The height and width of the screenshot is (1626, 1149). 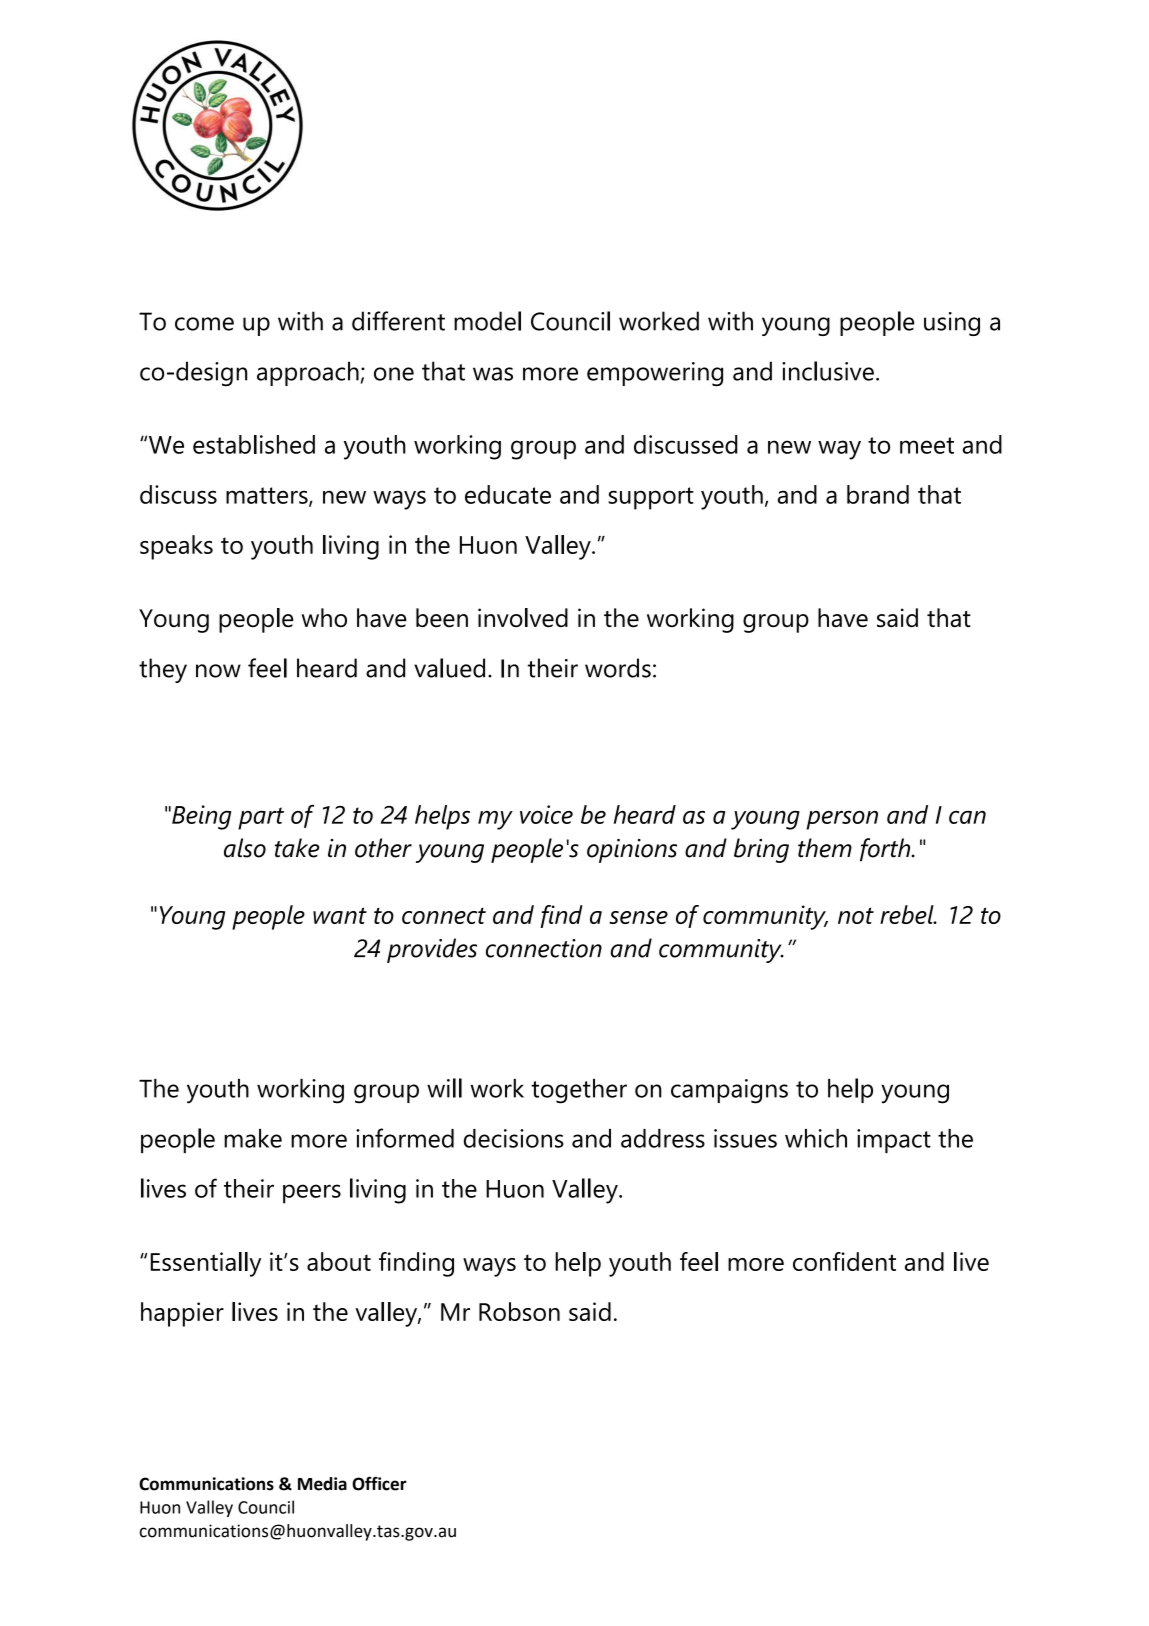 I want to click on impact, so click(x=894, y=1141).
